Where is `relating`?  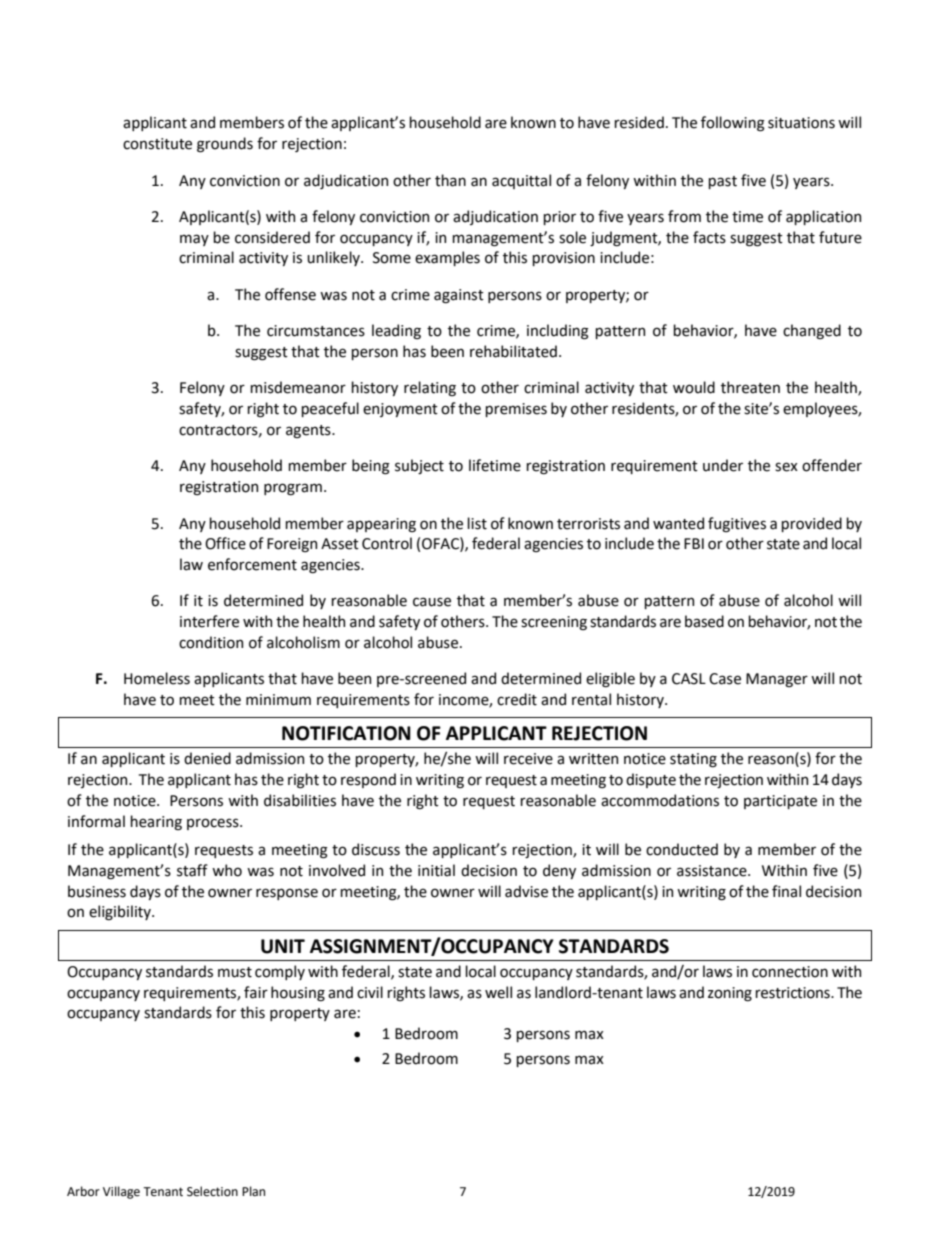
relating is located at coordinates (430, 388).
